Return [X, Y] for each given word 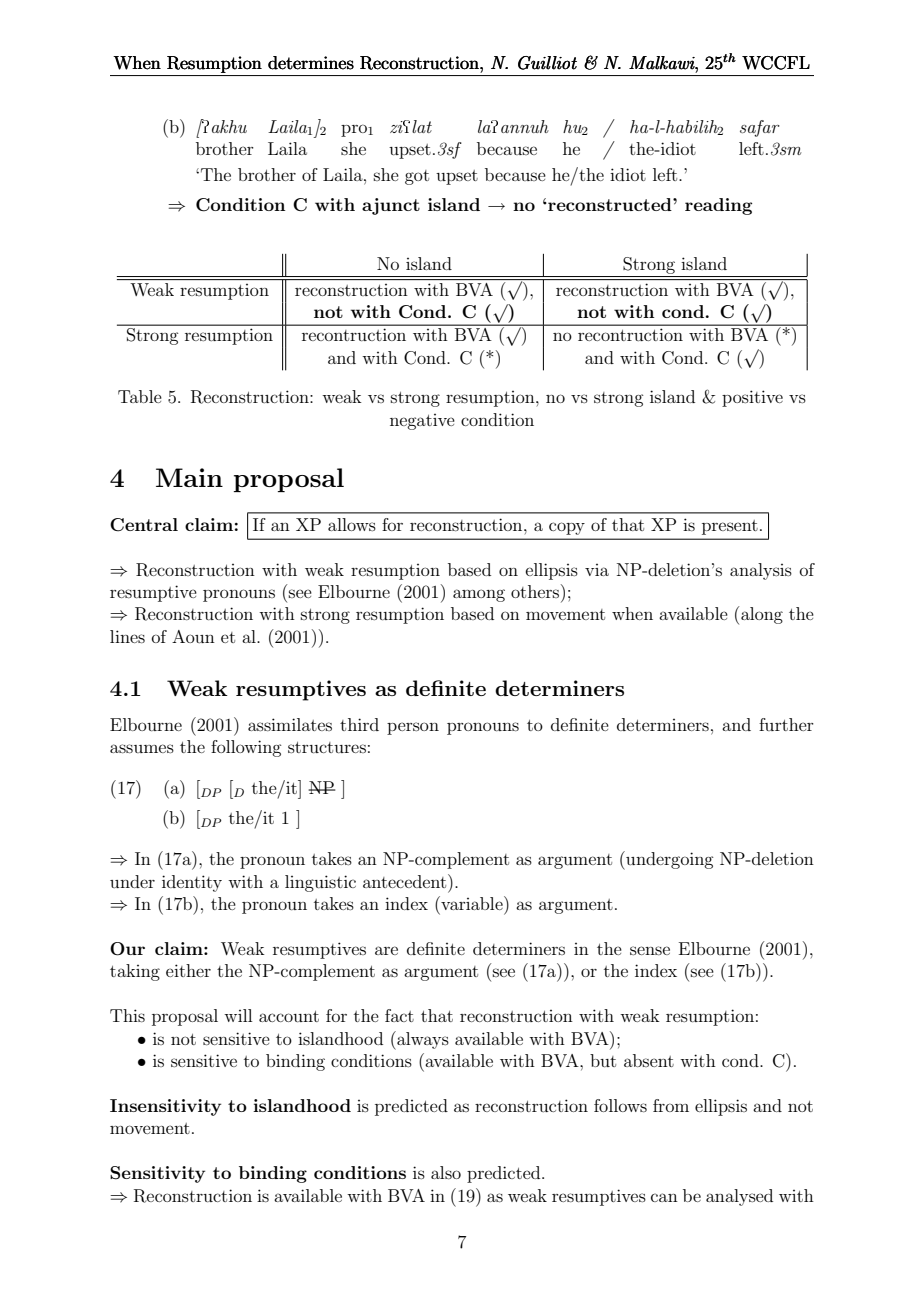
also [446, 1172]
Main [189, 477]
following [246, 748]
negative [422, 422]
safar [760, 128]
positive [752, 398]
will [238, 1015]
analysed [739, 1197]
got [417, 177]
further [786, 724]
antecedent [406, 881]
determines [311, 63]
